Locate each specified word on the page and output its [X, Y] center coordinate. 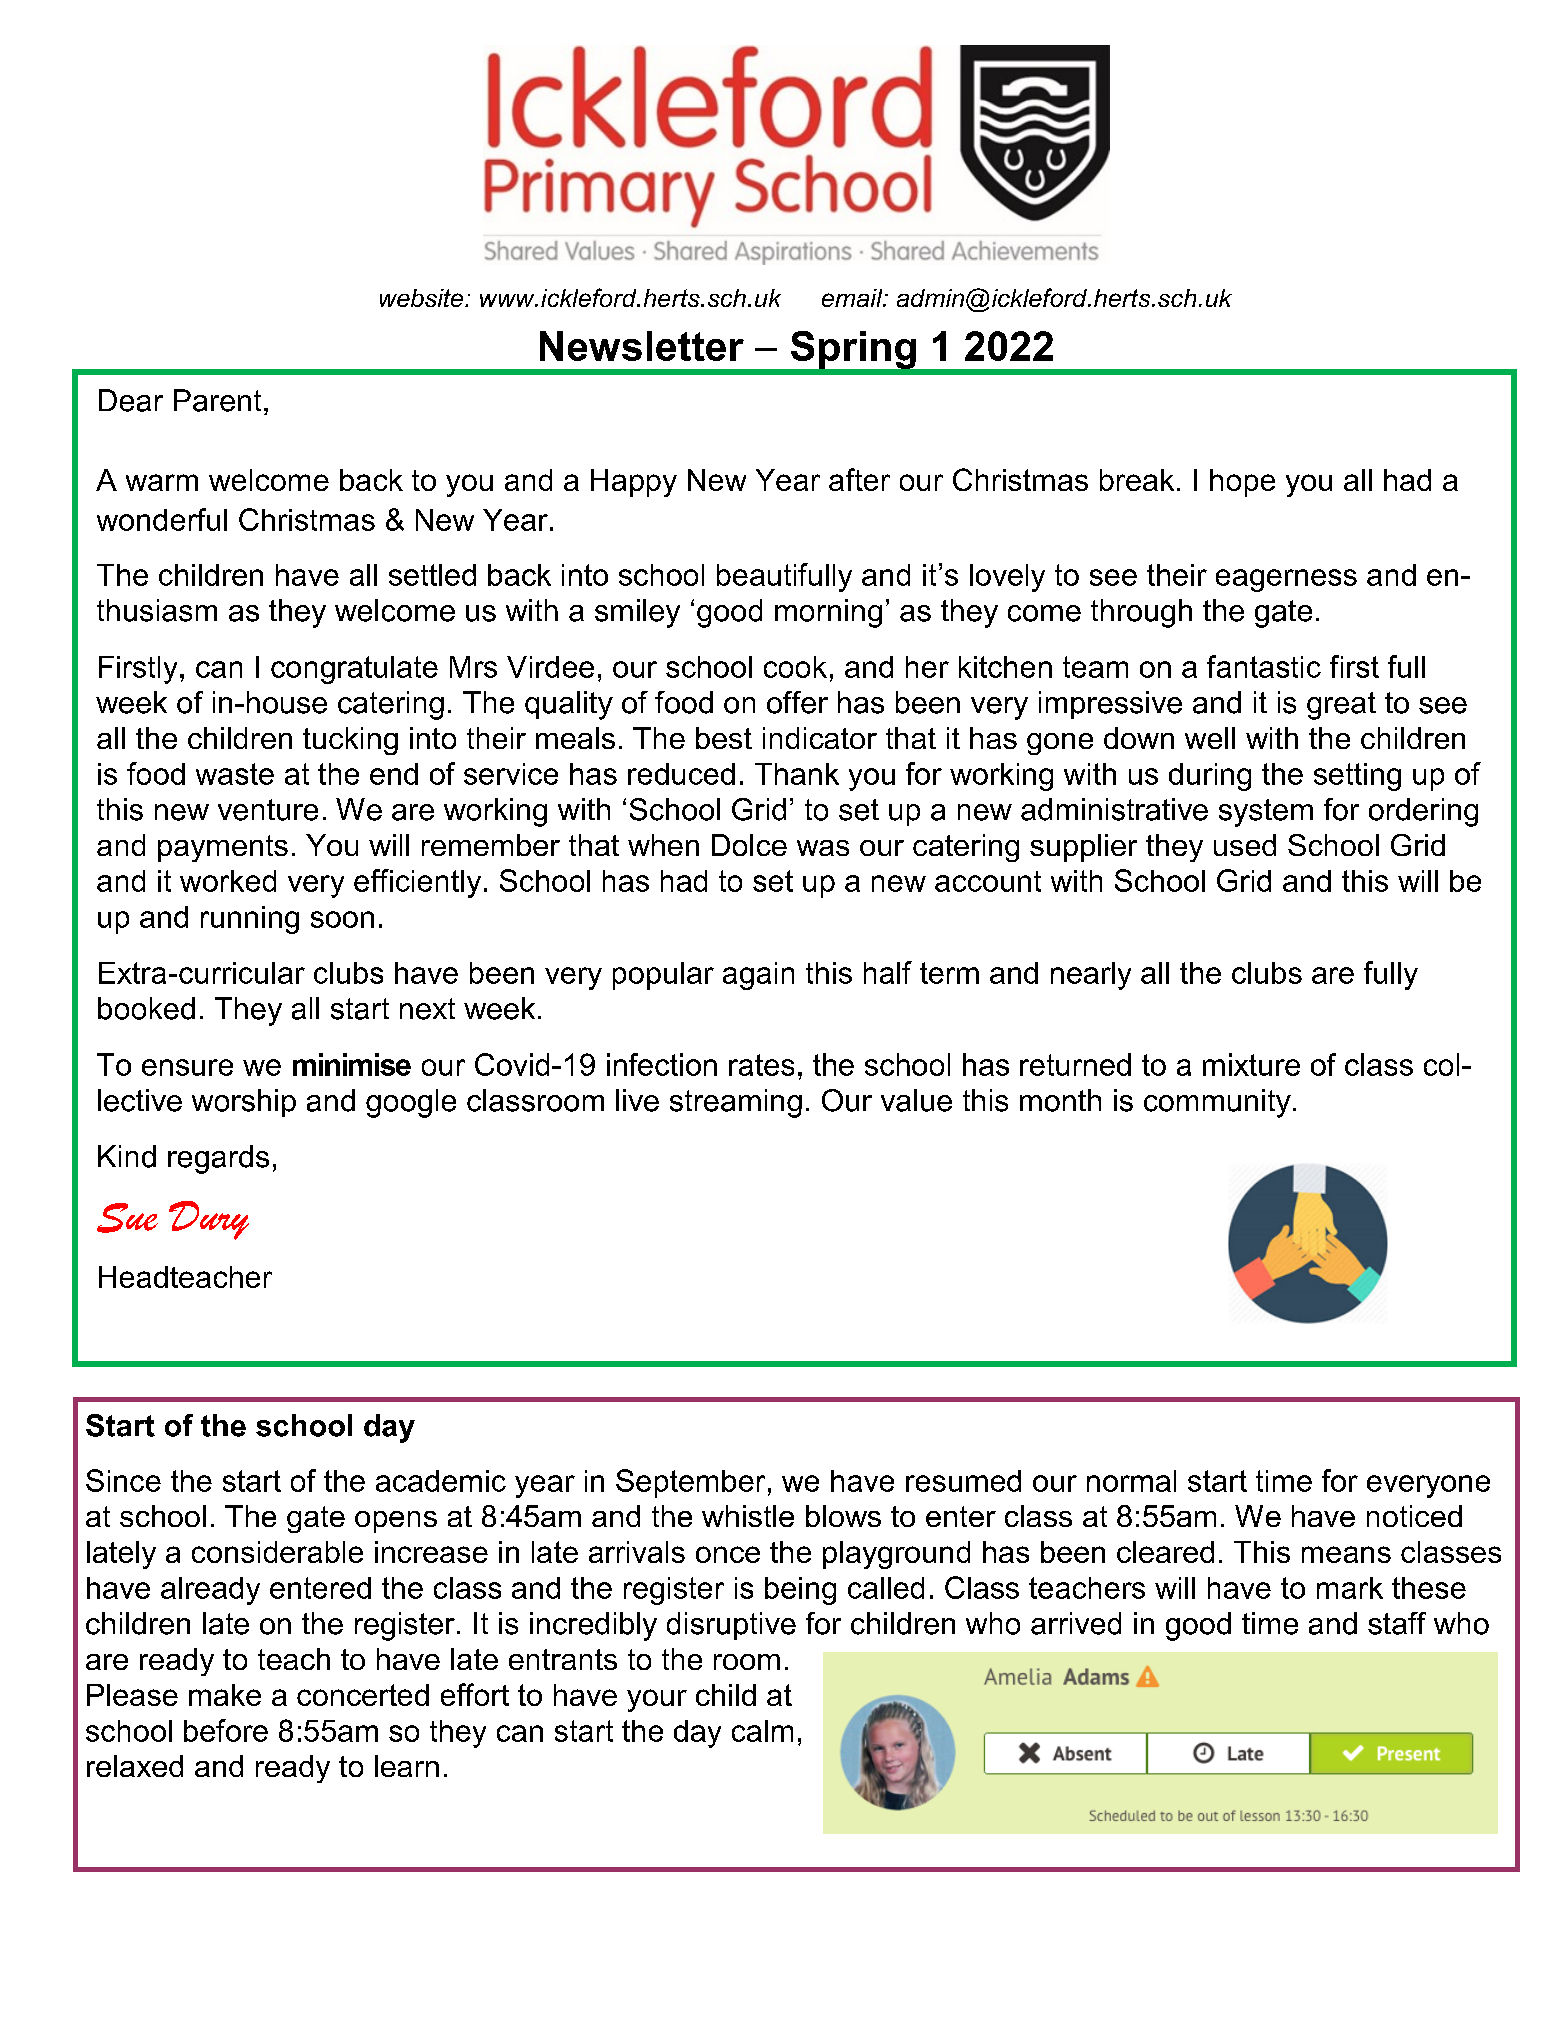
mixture [1251, 1064]
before [226, 1730]
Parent [217, 400]
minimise [352, 1064]
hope [1242, 483]
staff [1397, 1623]
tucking [350, 741]
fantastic [1264, 666]
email [853, 298]
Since [123, 1480]
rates [761, 1065]
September [690, 1483]
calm [762, 1731]
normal [1131, 1481]
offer [797, 702]
